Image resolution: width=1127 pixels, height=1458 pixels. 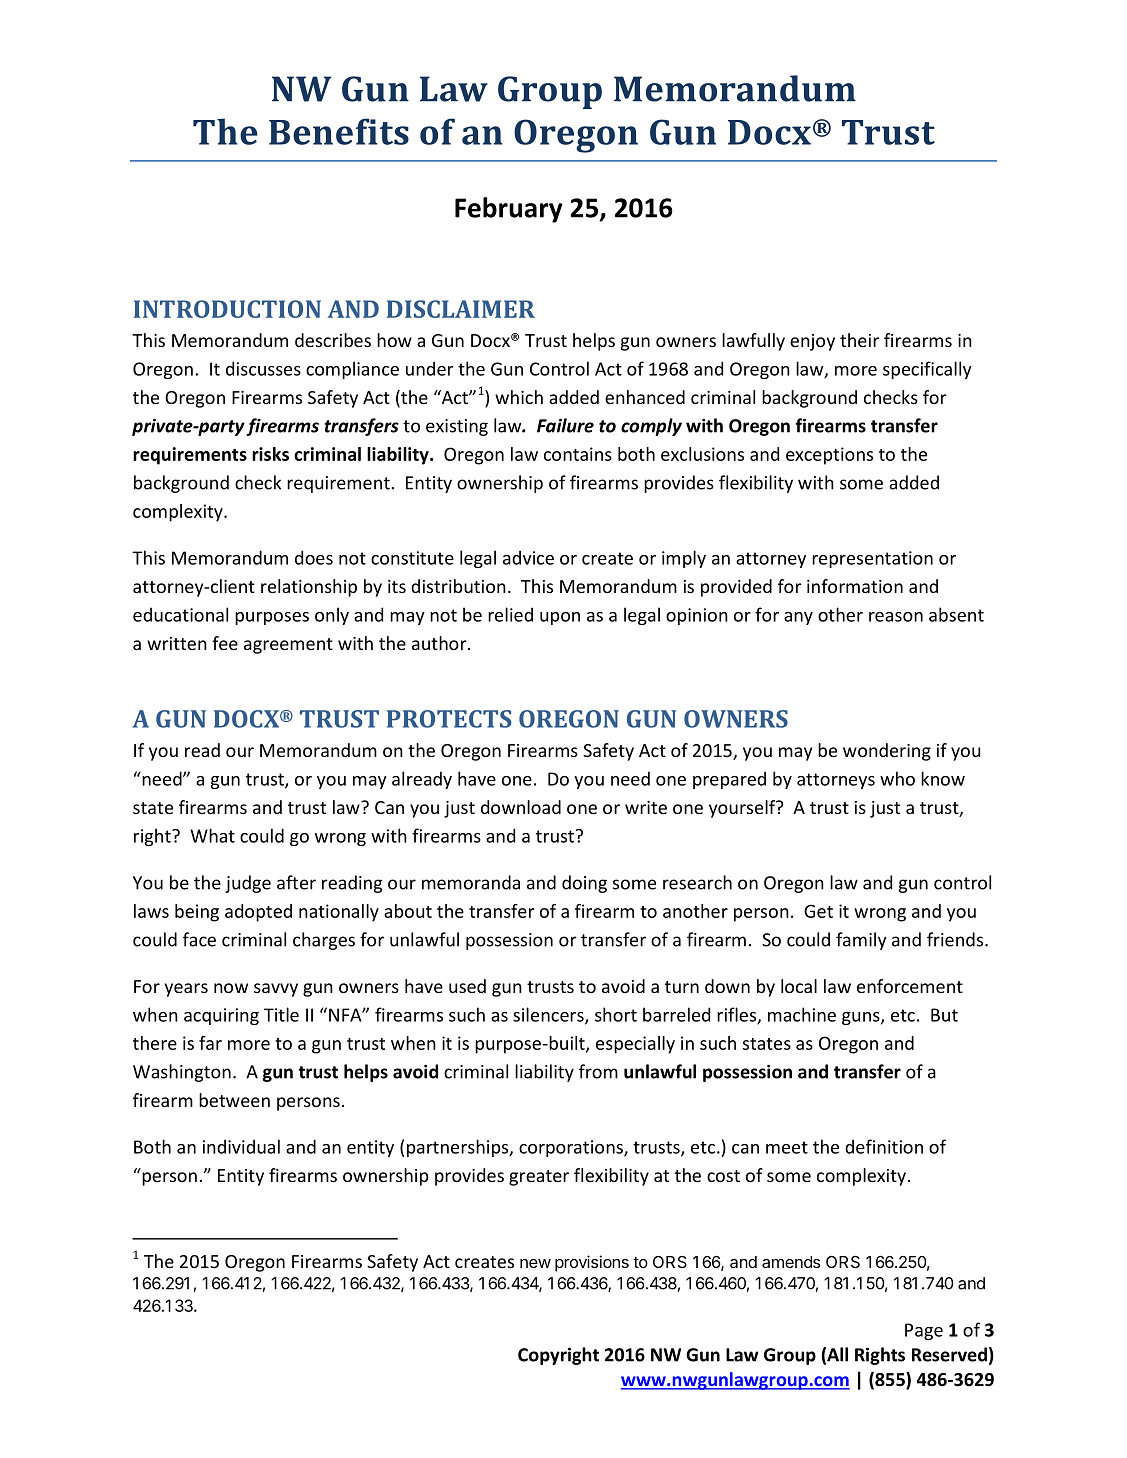 What do you see at coordinates (859, 340) in the screenshot?
I see `their` at bounding box center [859, 340].
